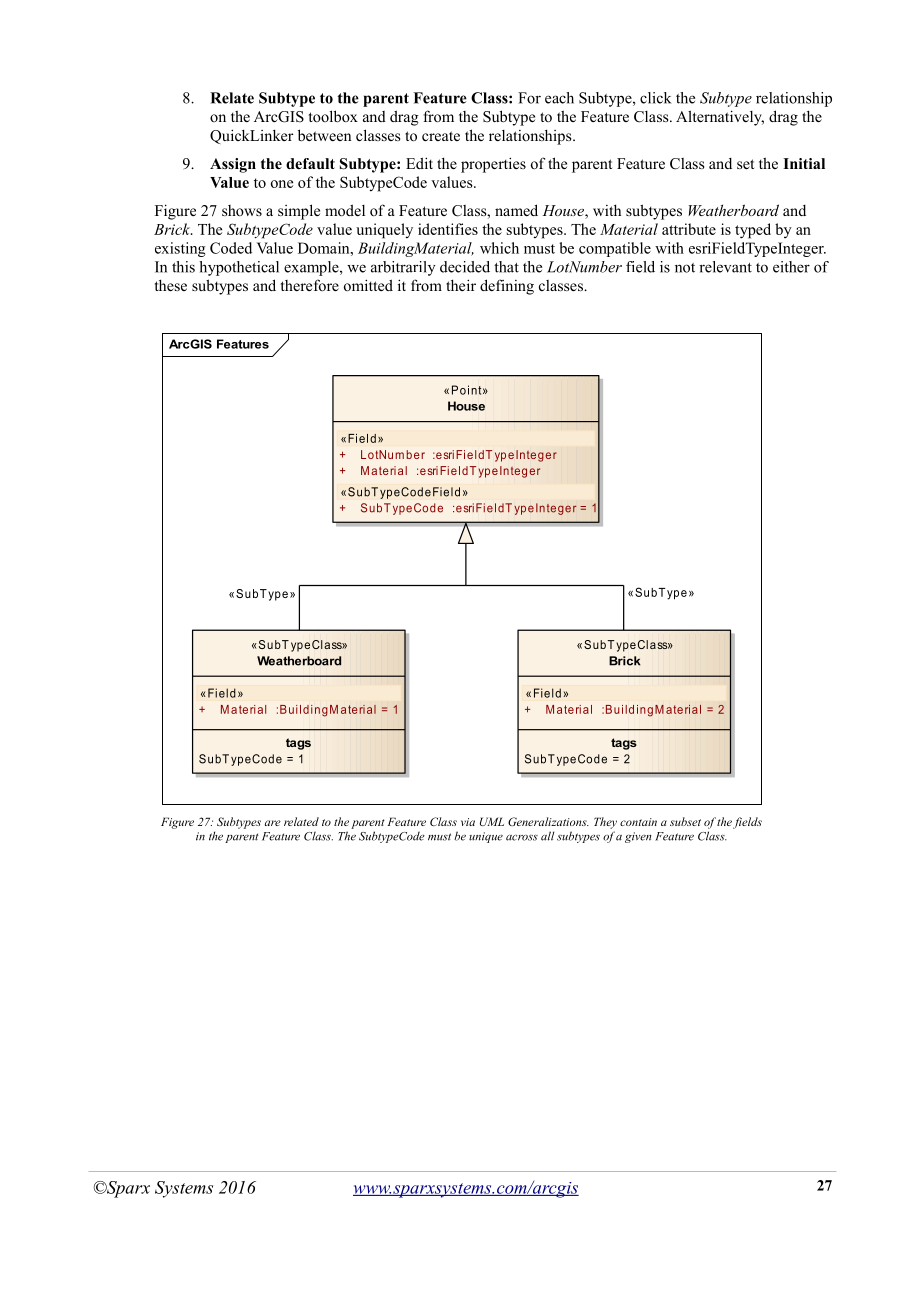  Describe the element at coordinates (468, 822) in the document. I see `via` at that location.
